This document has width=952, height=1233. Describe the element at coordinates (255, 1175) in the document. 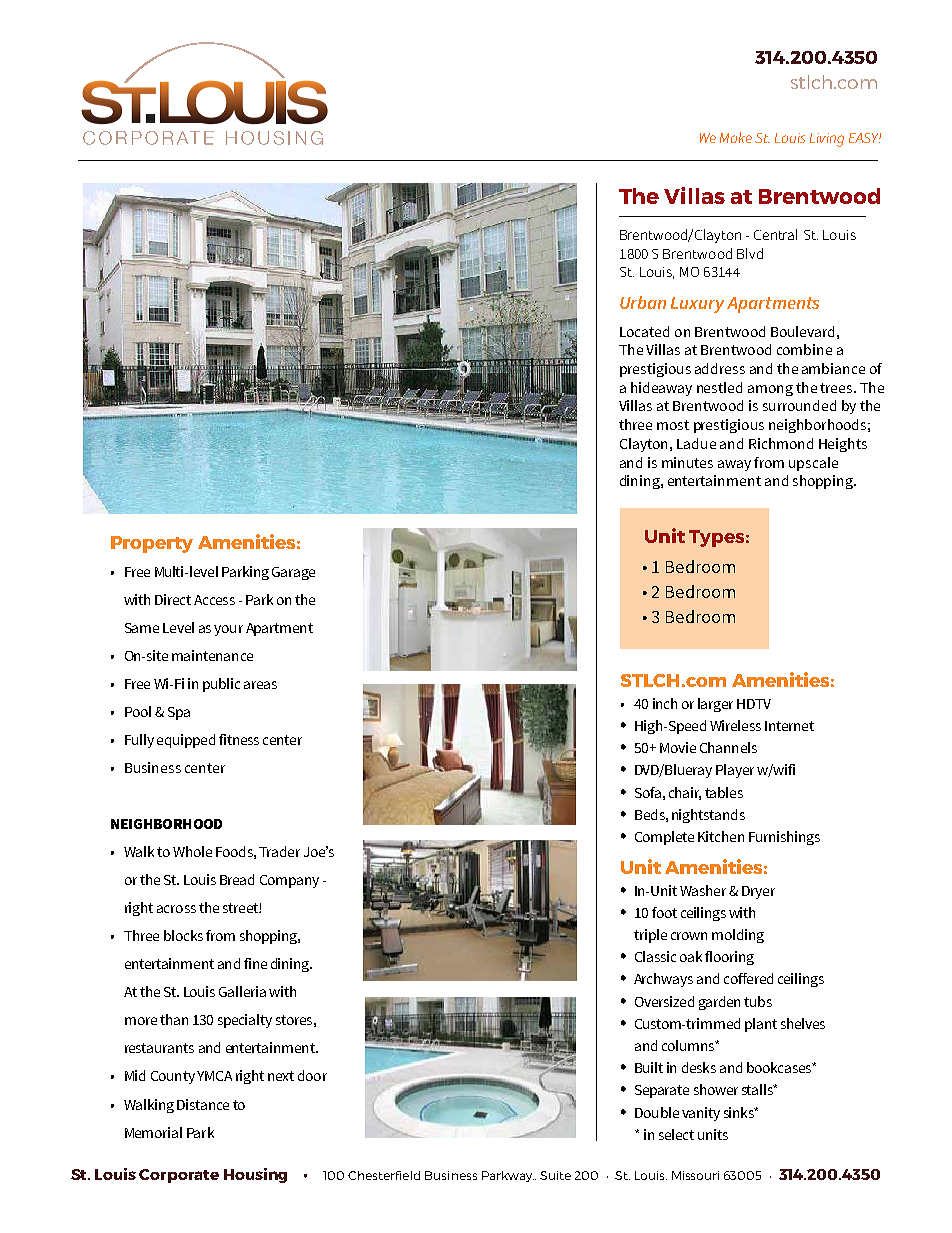

I see `Housing` at that location.
